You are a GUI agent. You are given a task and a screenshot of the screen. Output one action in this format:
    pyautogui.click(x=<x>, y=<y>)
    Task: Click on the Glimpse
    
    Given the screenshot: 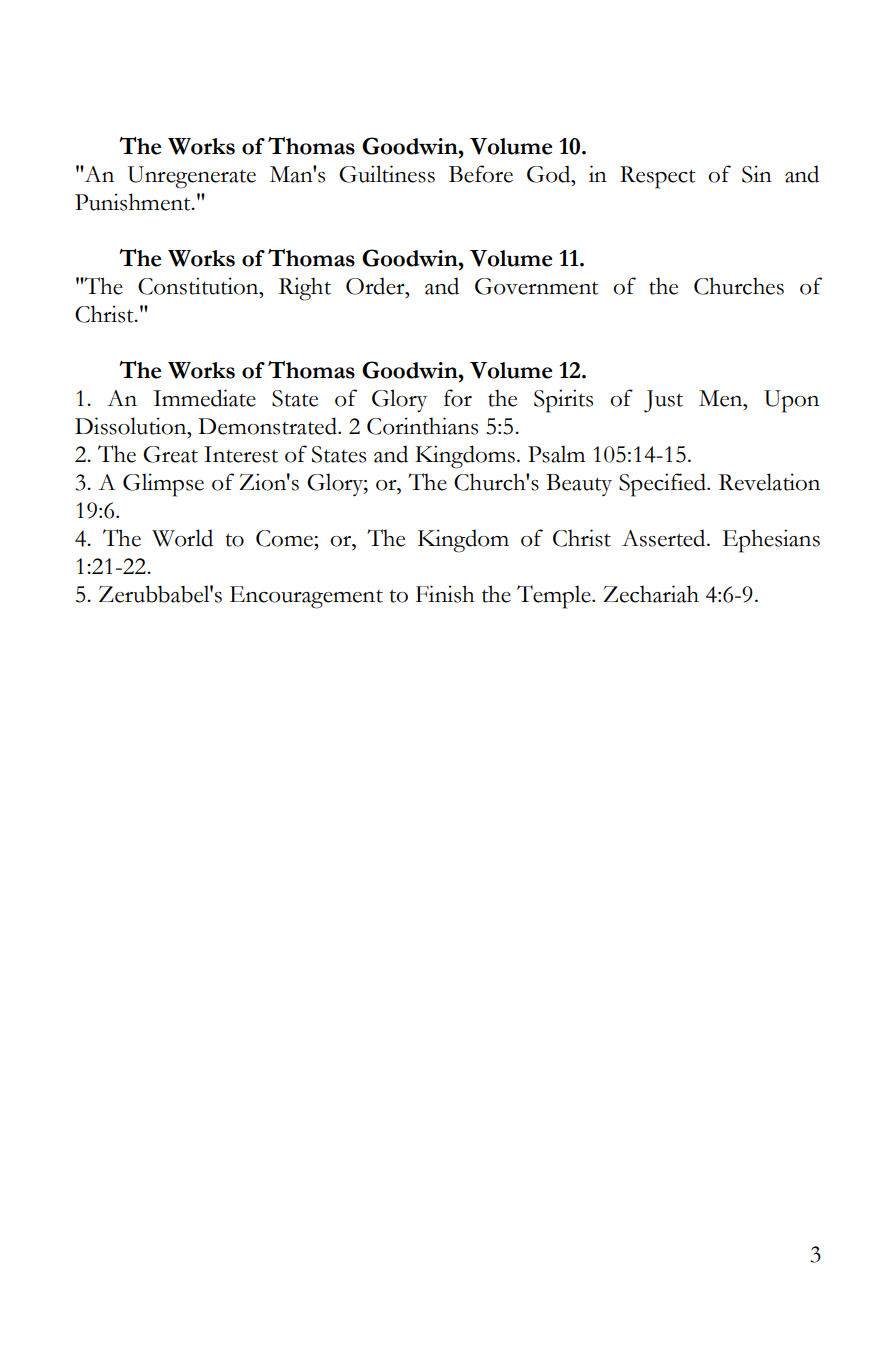 What is the action you would take?
    pyautogui.click(x=163, y=485)
